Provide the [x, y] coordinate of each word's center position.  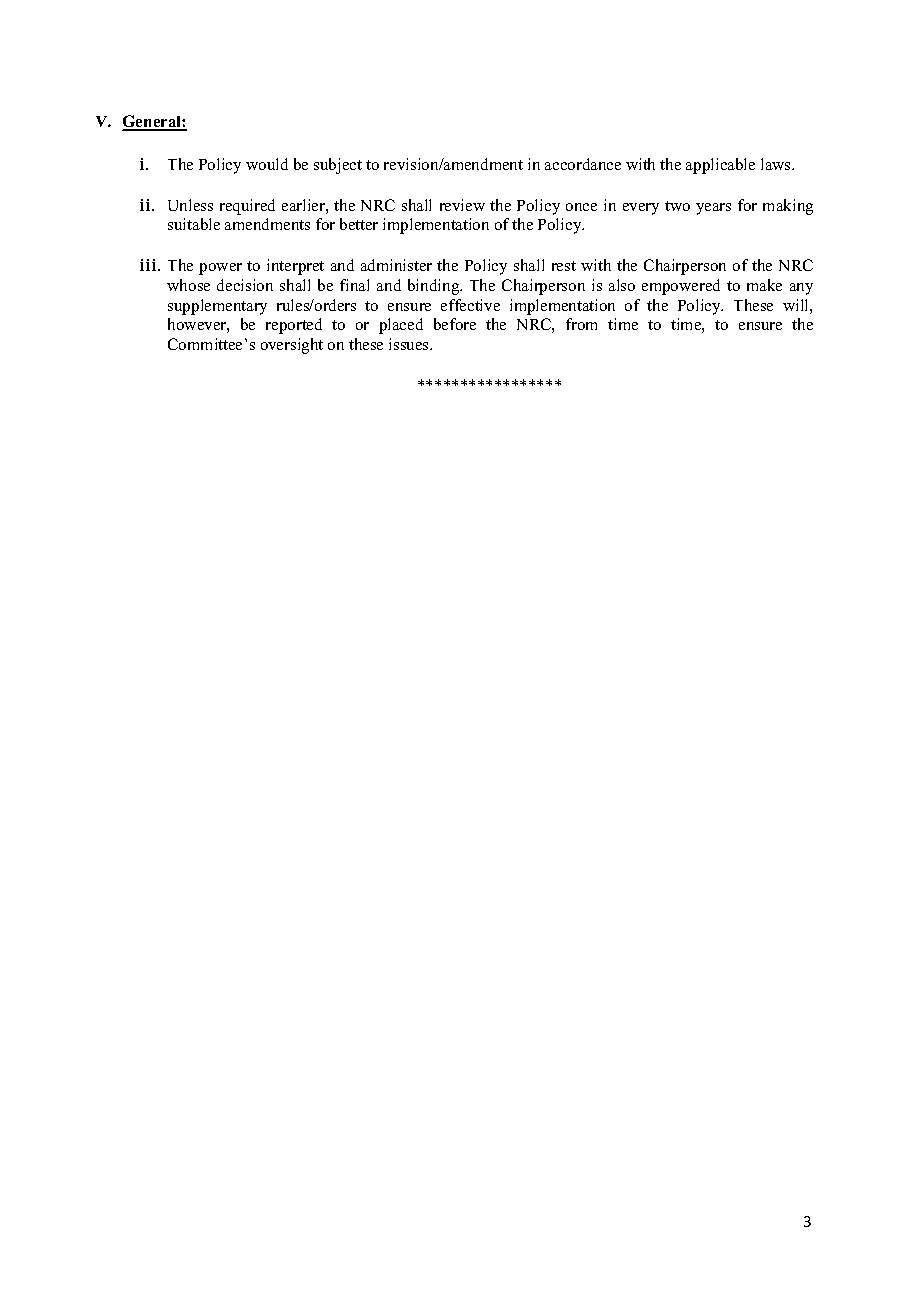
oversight [292, 346]
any [801, 289]
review [462, 205]
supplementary [217, 307]
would [267, 164]
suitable [194, 224]
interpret [295, 267]
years [713, 209]
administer [396, 265]
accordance [583, 164]
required [247, 207]
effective [470, 305]
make [764, 285]
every [641, 209]
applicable [720, 166]
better [359, 224]
